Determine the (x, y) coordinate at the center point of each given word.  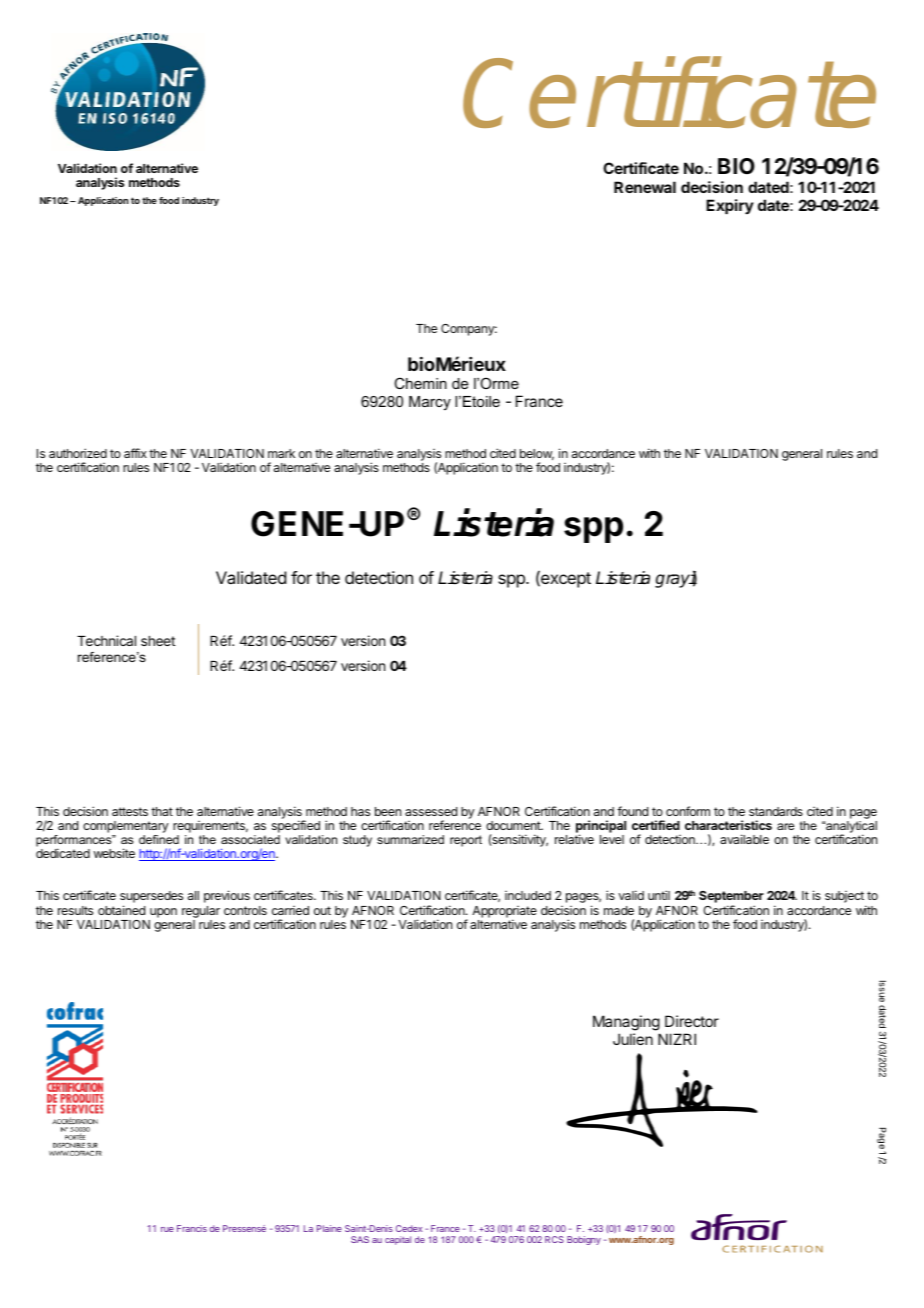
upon (163, 913)
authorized (78, 453)
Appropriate (504, 913)
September (731, 898)
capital (398, 1240)
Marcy (430, 403)
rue (167, 1229)
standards (776, 811)
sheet (158, 641)
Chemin (420, 383)
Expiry (730, 206)
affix (135, 453)
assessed (431, 811)
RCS (554, 1239)
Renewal (645, 187)
